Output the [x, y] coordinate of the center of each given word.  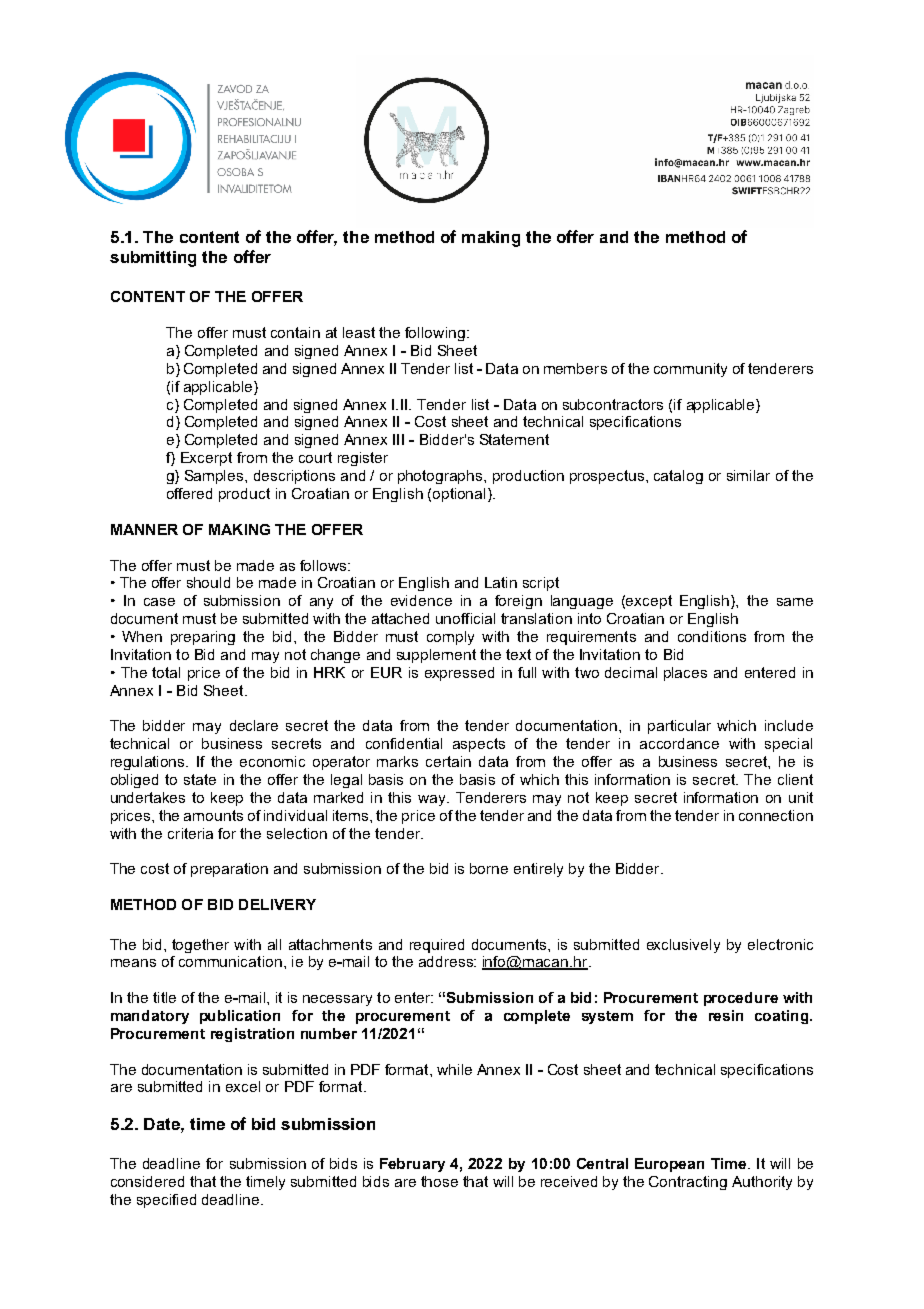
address [447, 961]
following [435, 334]
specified [166, 1201]
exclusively [683, 946]
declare [254, 725]
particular [679, 727]
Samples [215, 477]
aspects [479, 745]
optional [459, 495]
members [575, 368]
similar [748, 475]
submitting [153, 259]
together [200, 946]
